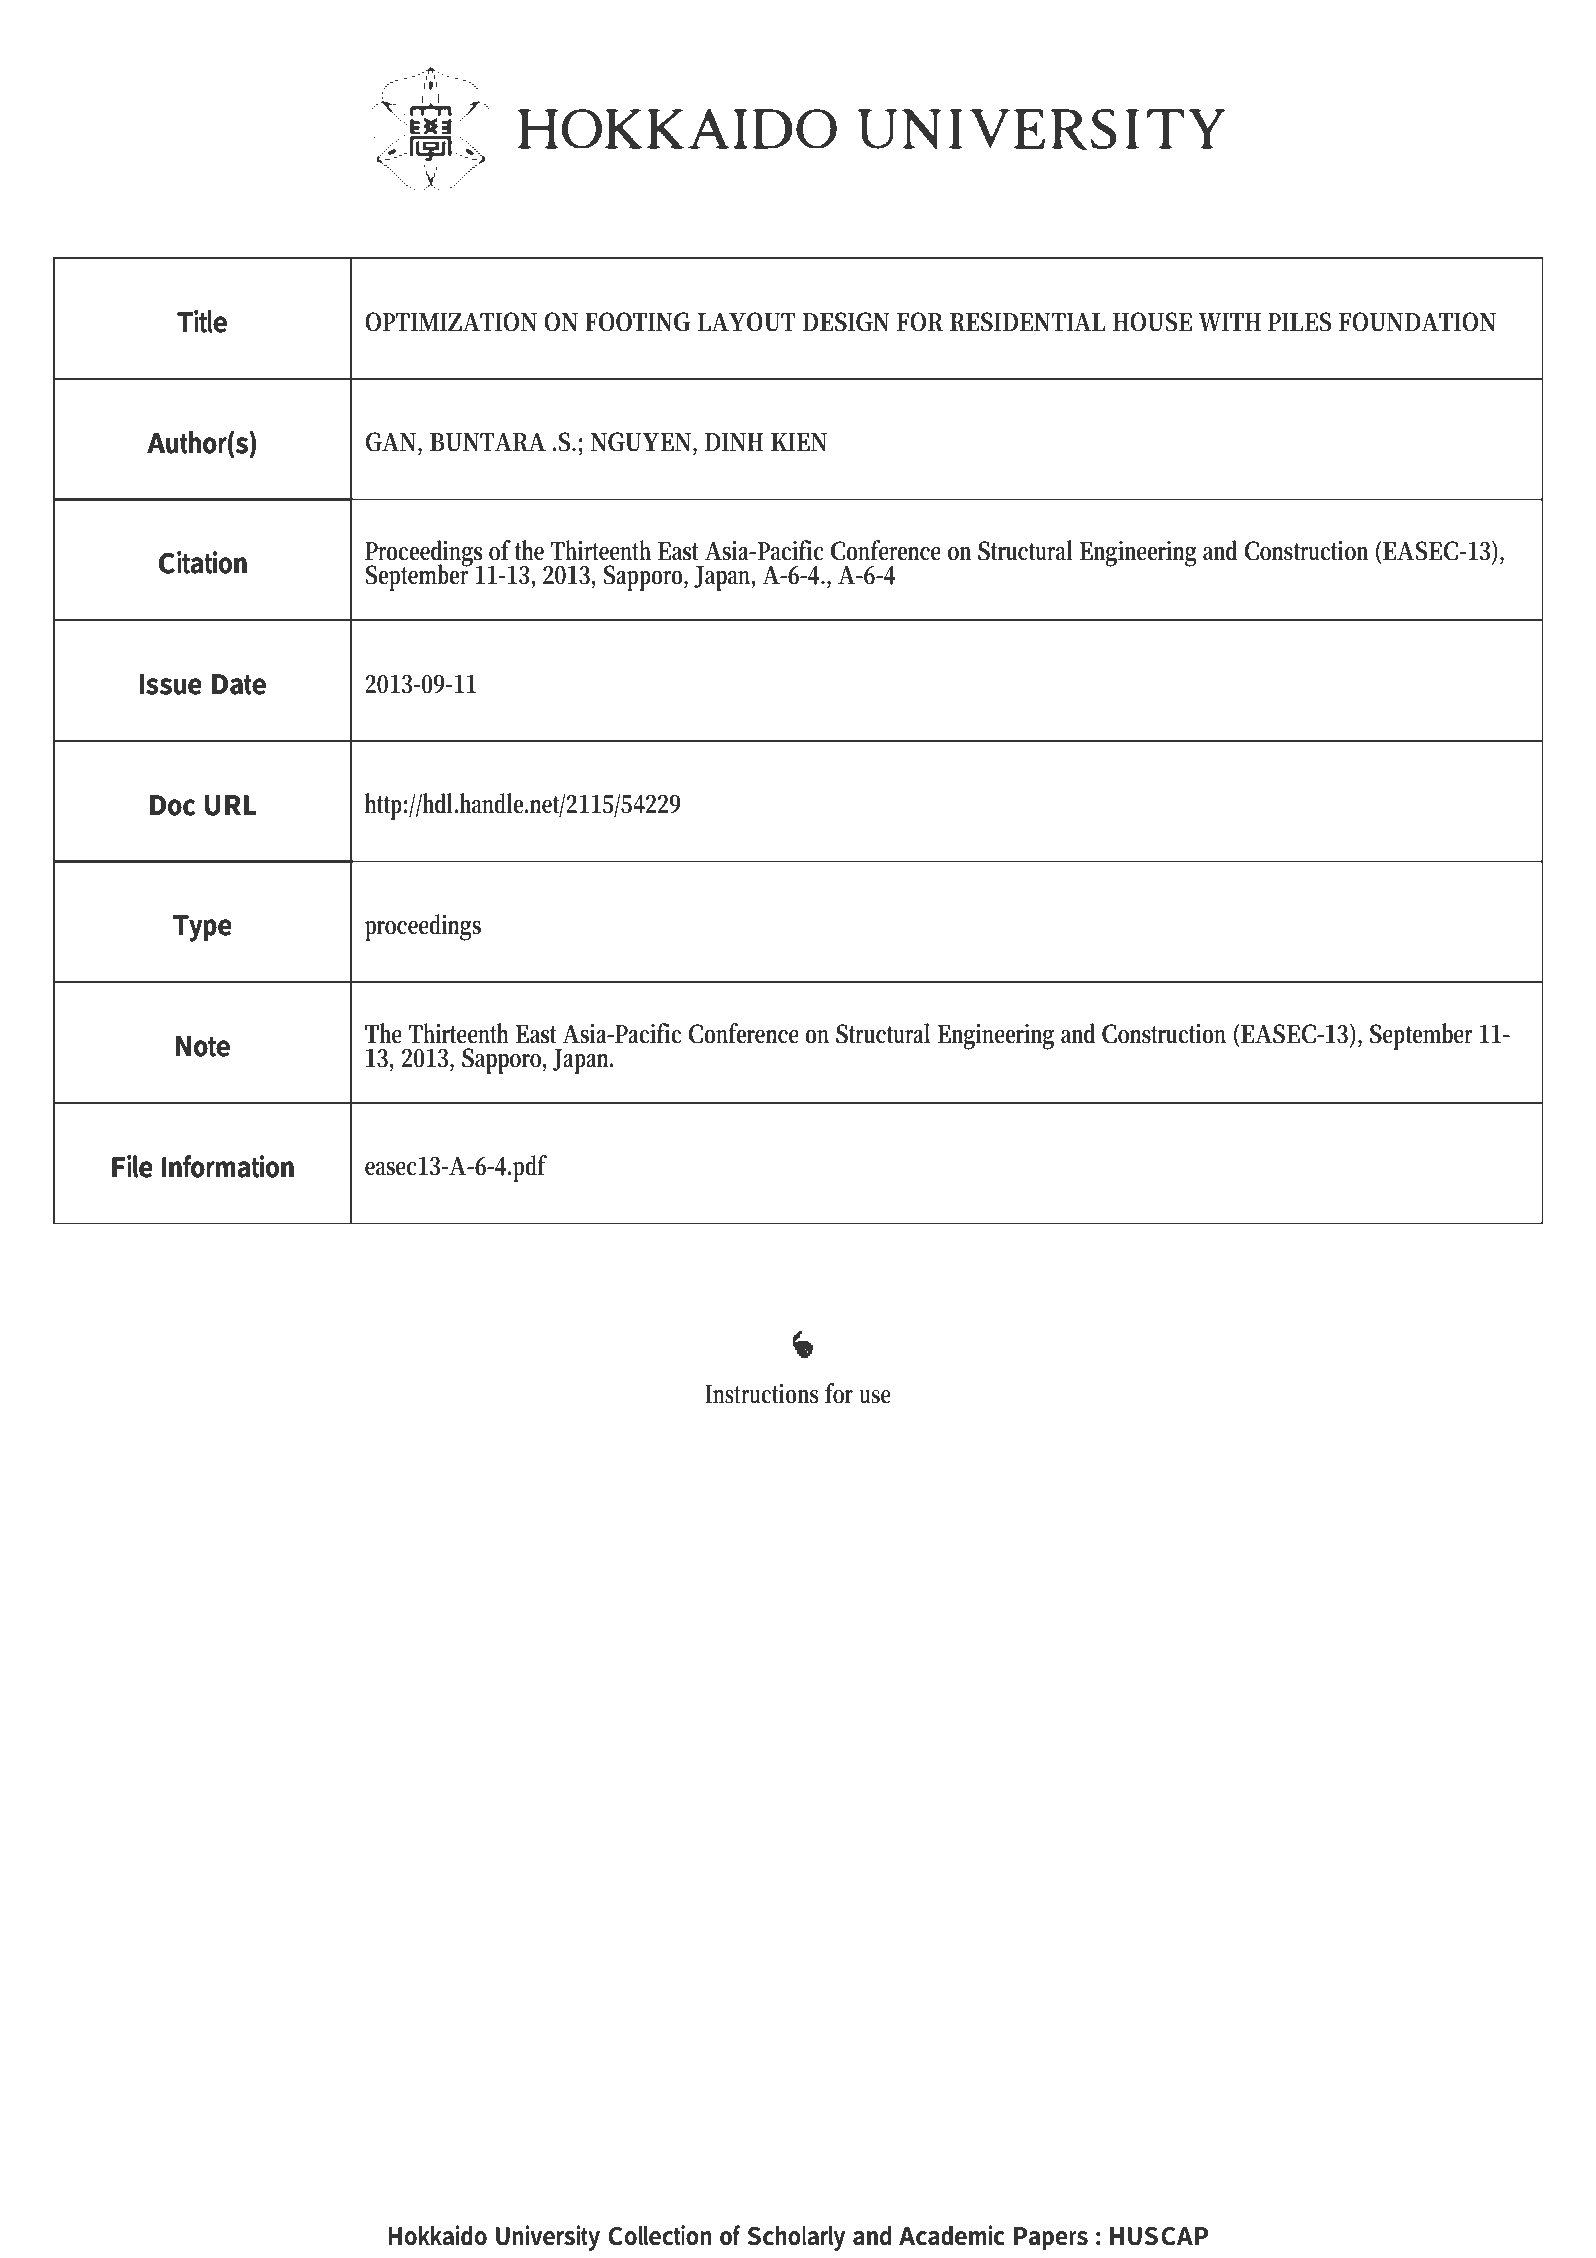 The height and width of the screenshot is (2258, 1596). Describe the element at coordinates (746, 322) in the screenshot. I see `LAYOUT` at that location.
